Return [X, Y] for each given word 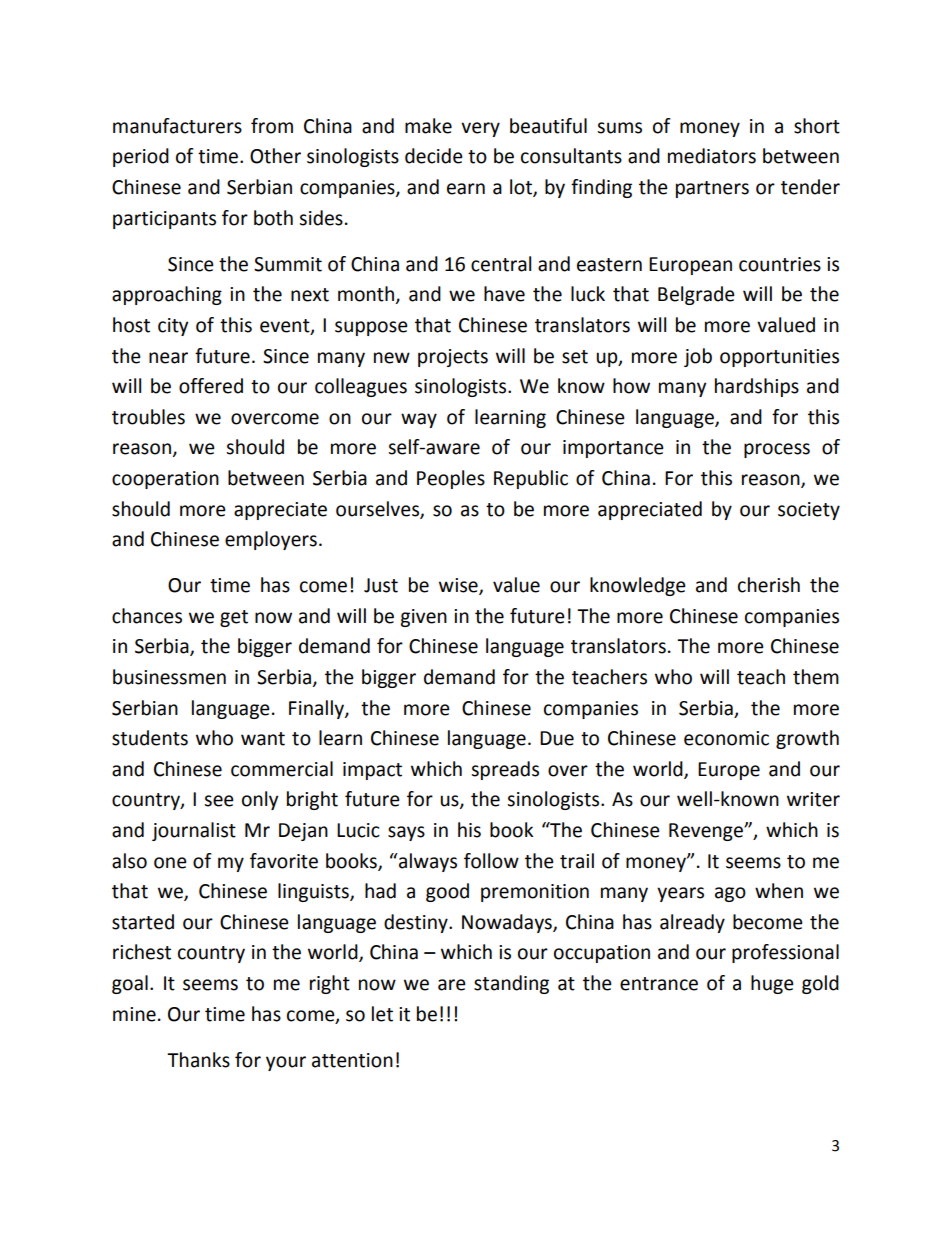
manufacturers [177, 126]
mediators [712, 156]
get [234, 618]
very [480, 129]
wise [459, 586]
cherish [769, 585]
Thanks [198, 1060]
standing [511, 984]
